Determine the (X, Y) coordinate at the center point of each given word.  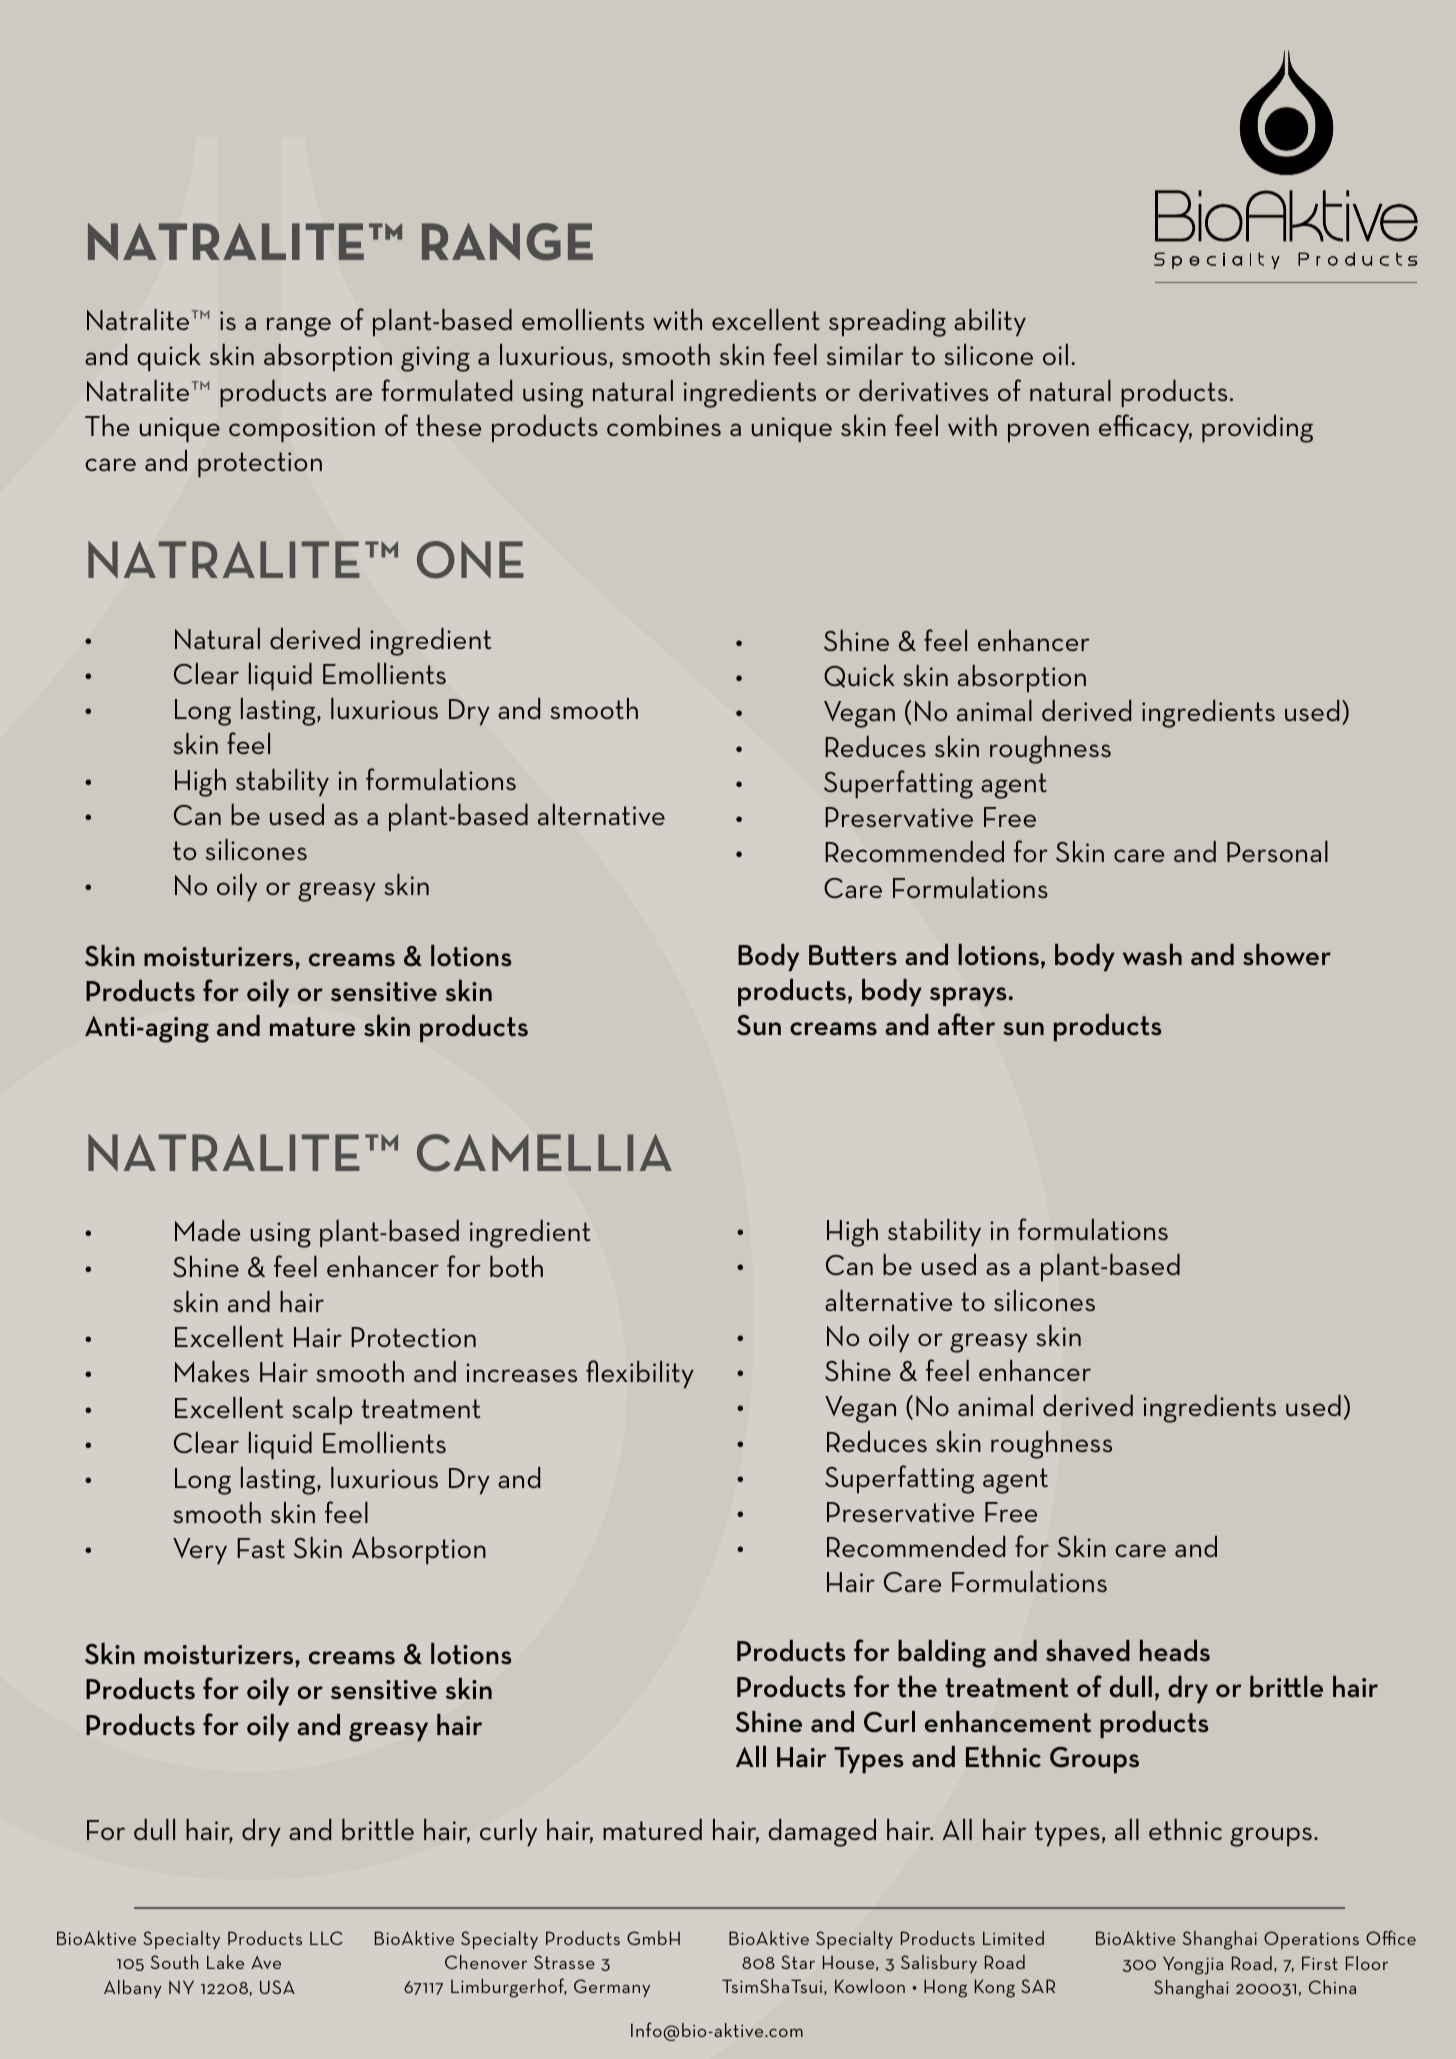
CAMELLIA (544, 1153)
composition (302, 430)
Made (207, 1230)
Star (798, 1962)
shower (1287, 954)
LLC (326, 1938)
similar (865, 354)
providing (1257, 429)
